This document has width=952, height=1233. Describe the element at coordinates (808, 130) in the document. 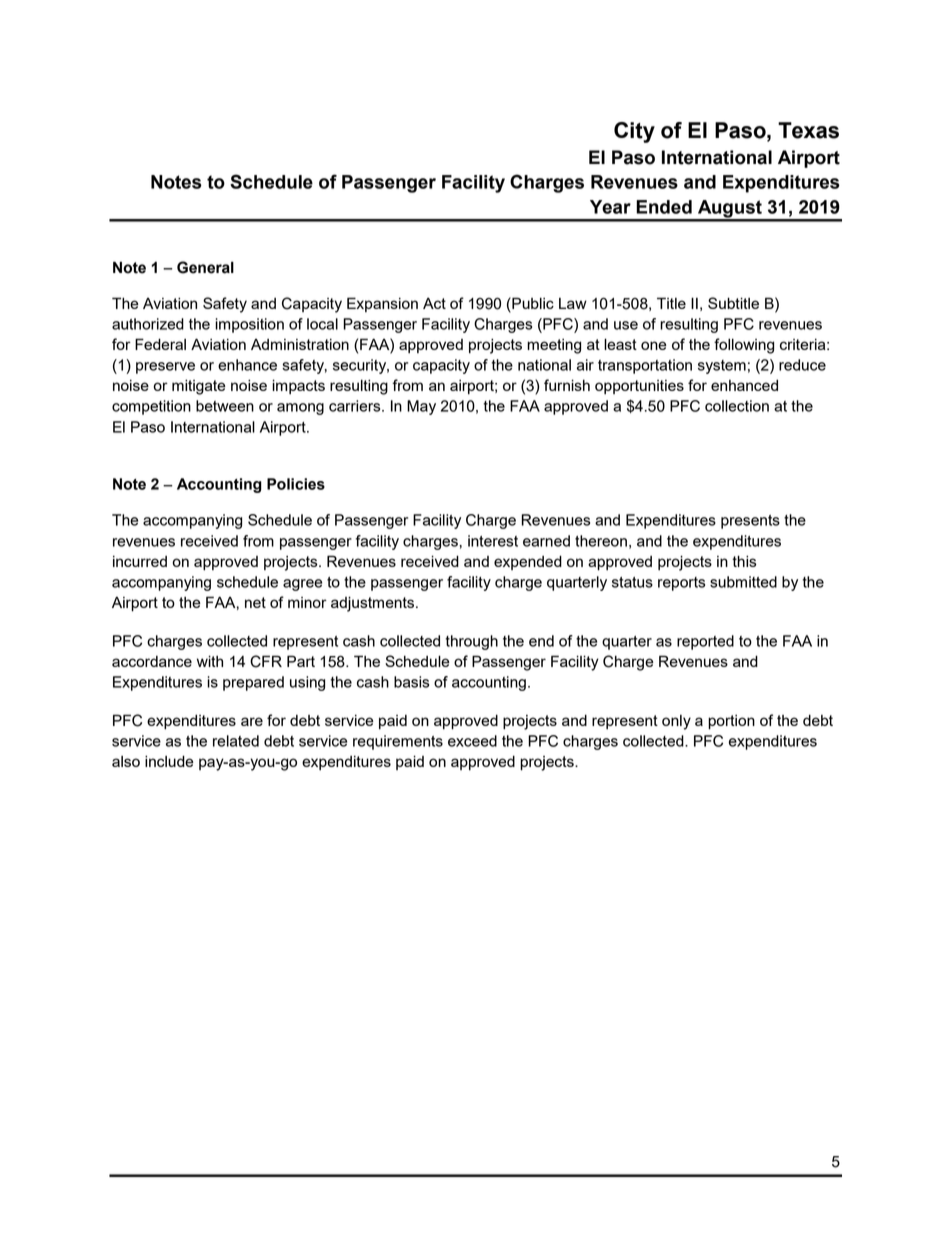

I see `Texas` at that location.
